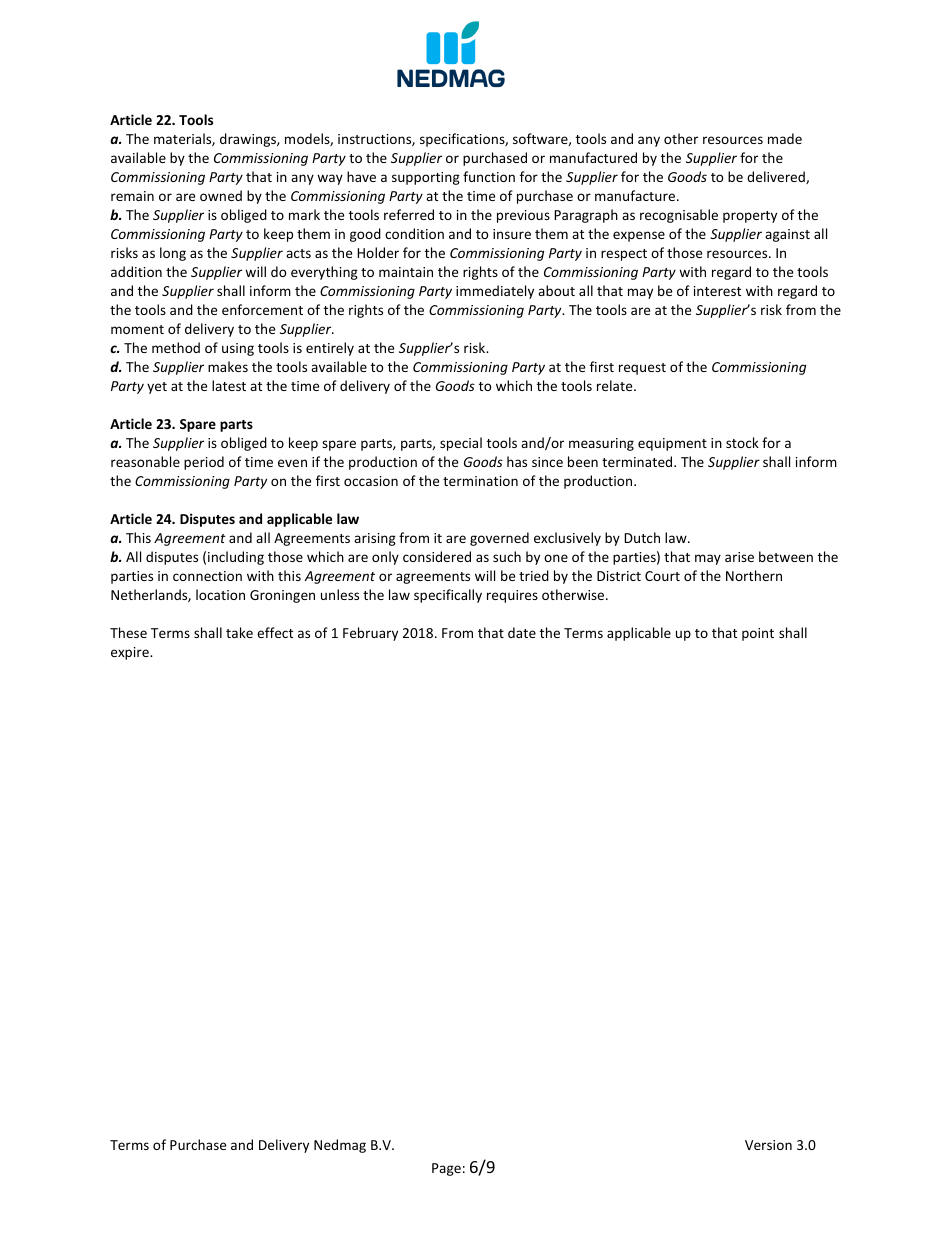  What do you see at coordinates (489, 176) in the screenshot?
I see `function` at bounding box center [489, 176].
